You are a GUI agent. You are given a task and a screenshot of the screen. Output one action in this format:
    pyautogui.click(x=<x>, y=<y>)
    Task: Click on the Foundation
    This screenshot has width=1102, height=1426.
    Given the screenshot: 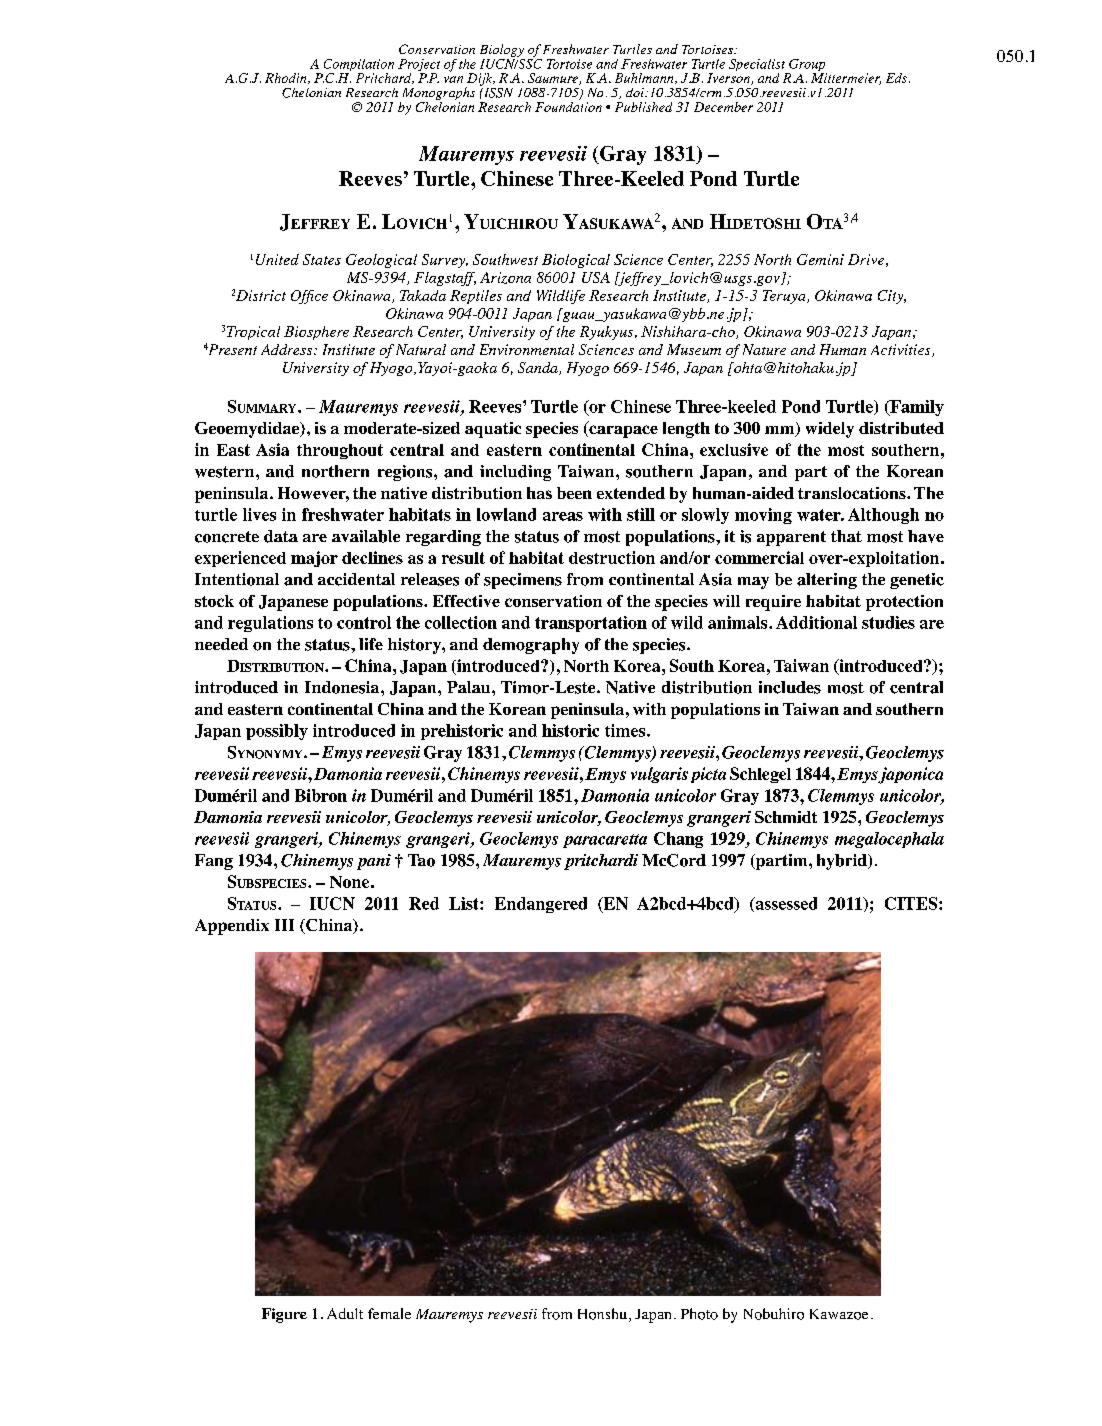 What is the action you would take?
    pyautogui.click(x=568, y=105)
